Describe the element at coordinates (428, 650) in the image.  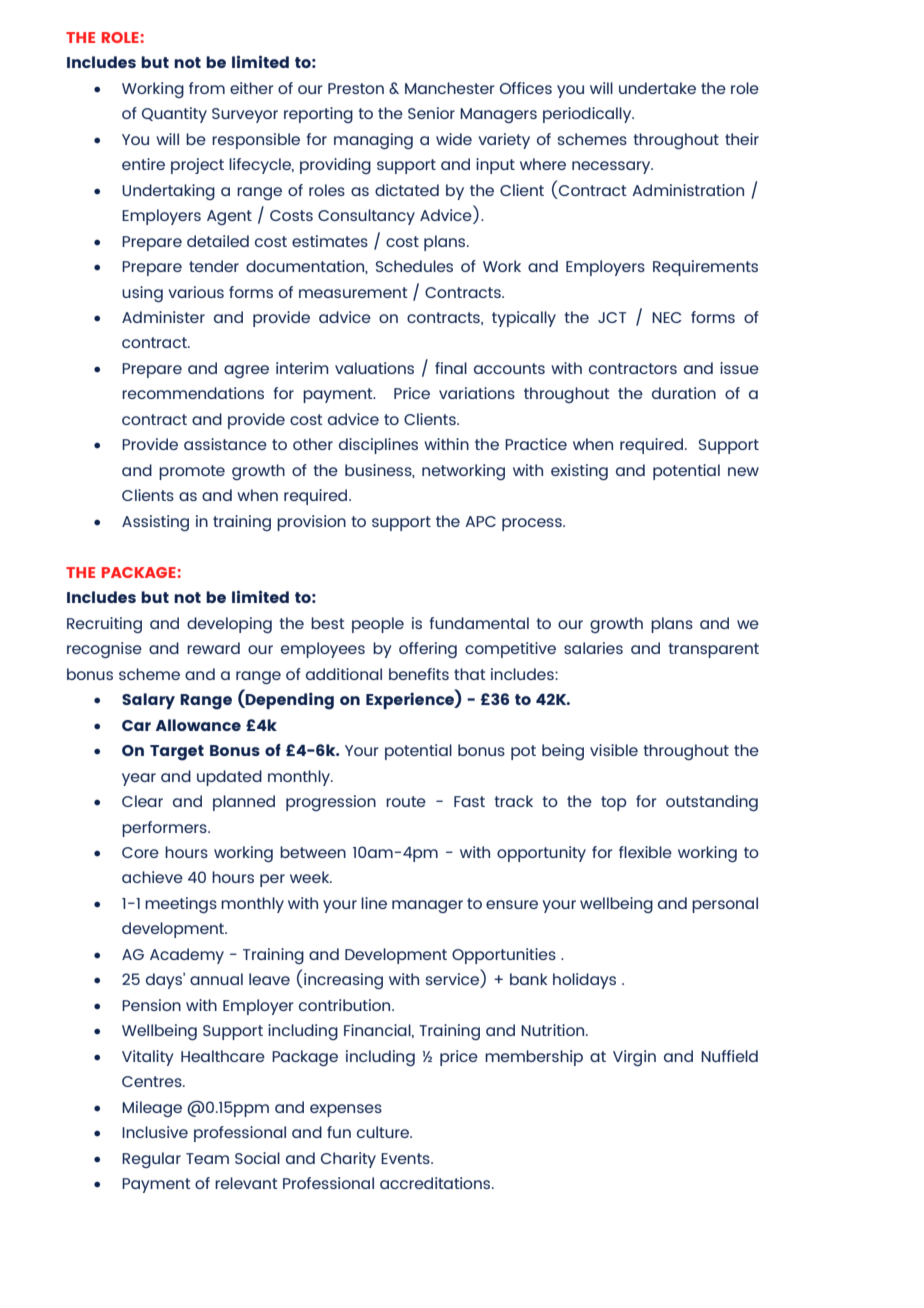
I see `offering` at that location.
